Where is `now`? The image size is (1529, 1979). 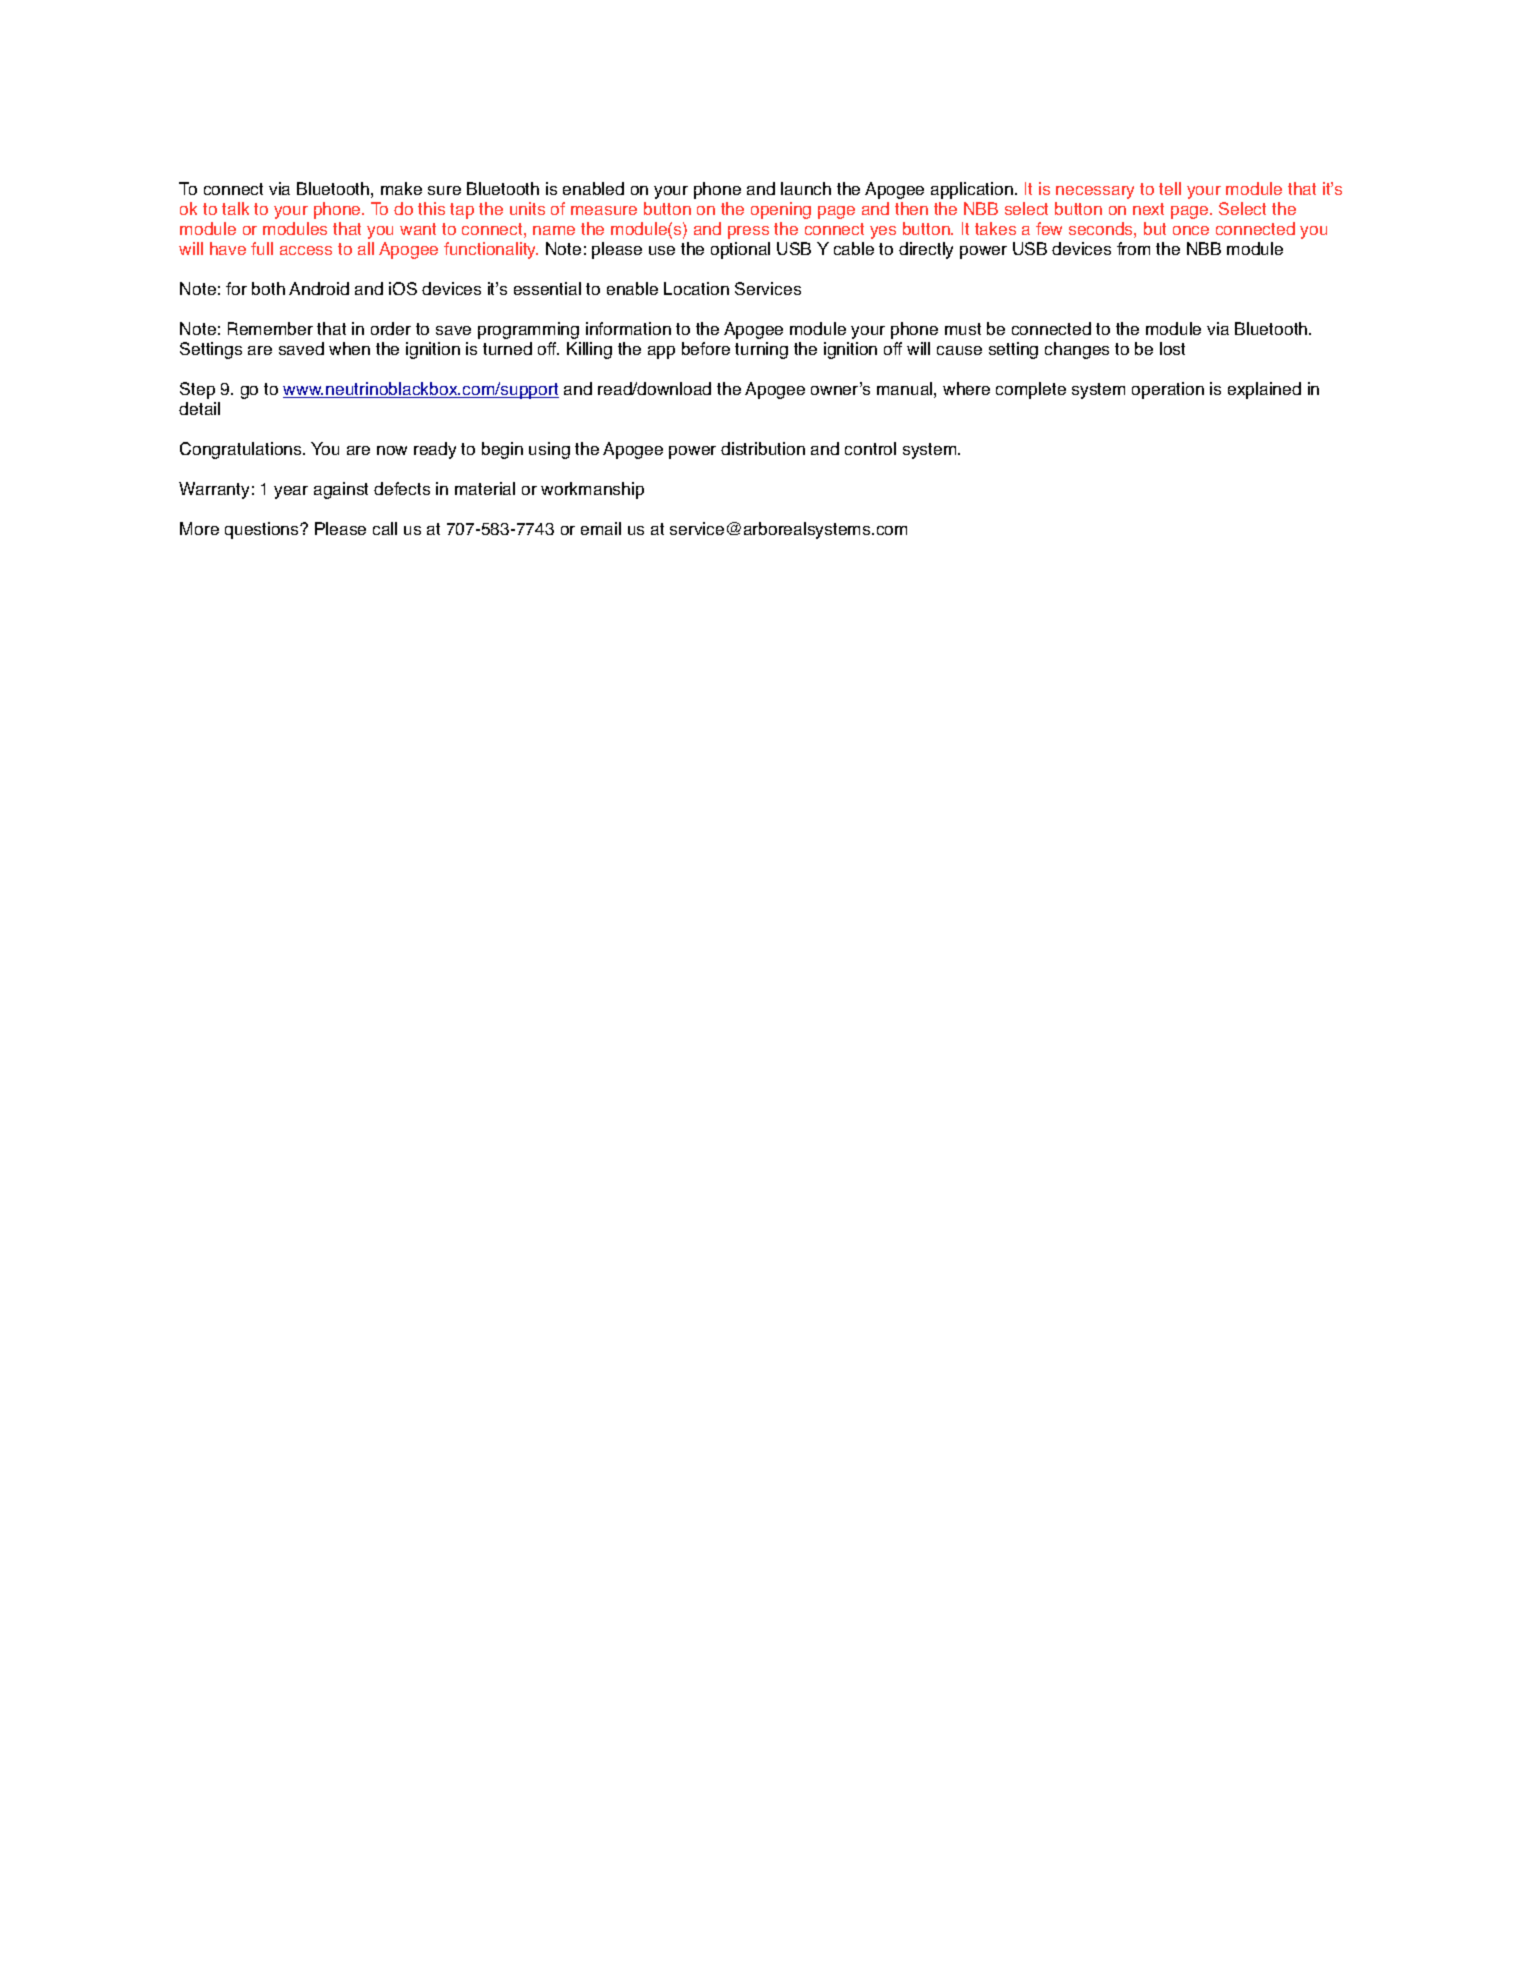 now is located at coordinates (392, 450).
